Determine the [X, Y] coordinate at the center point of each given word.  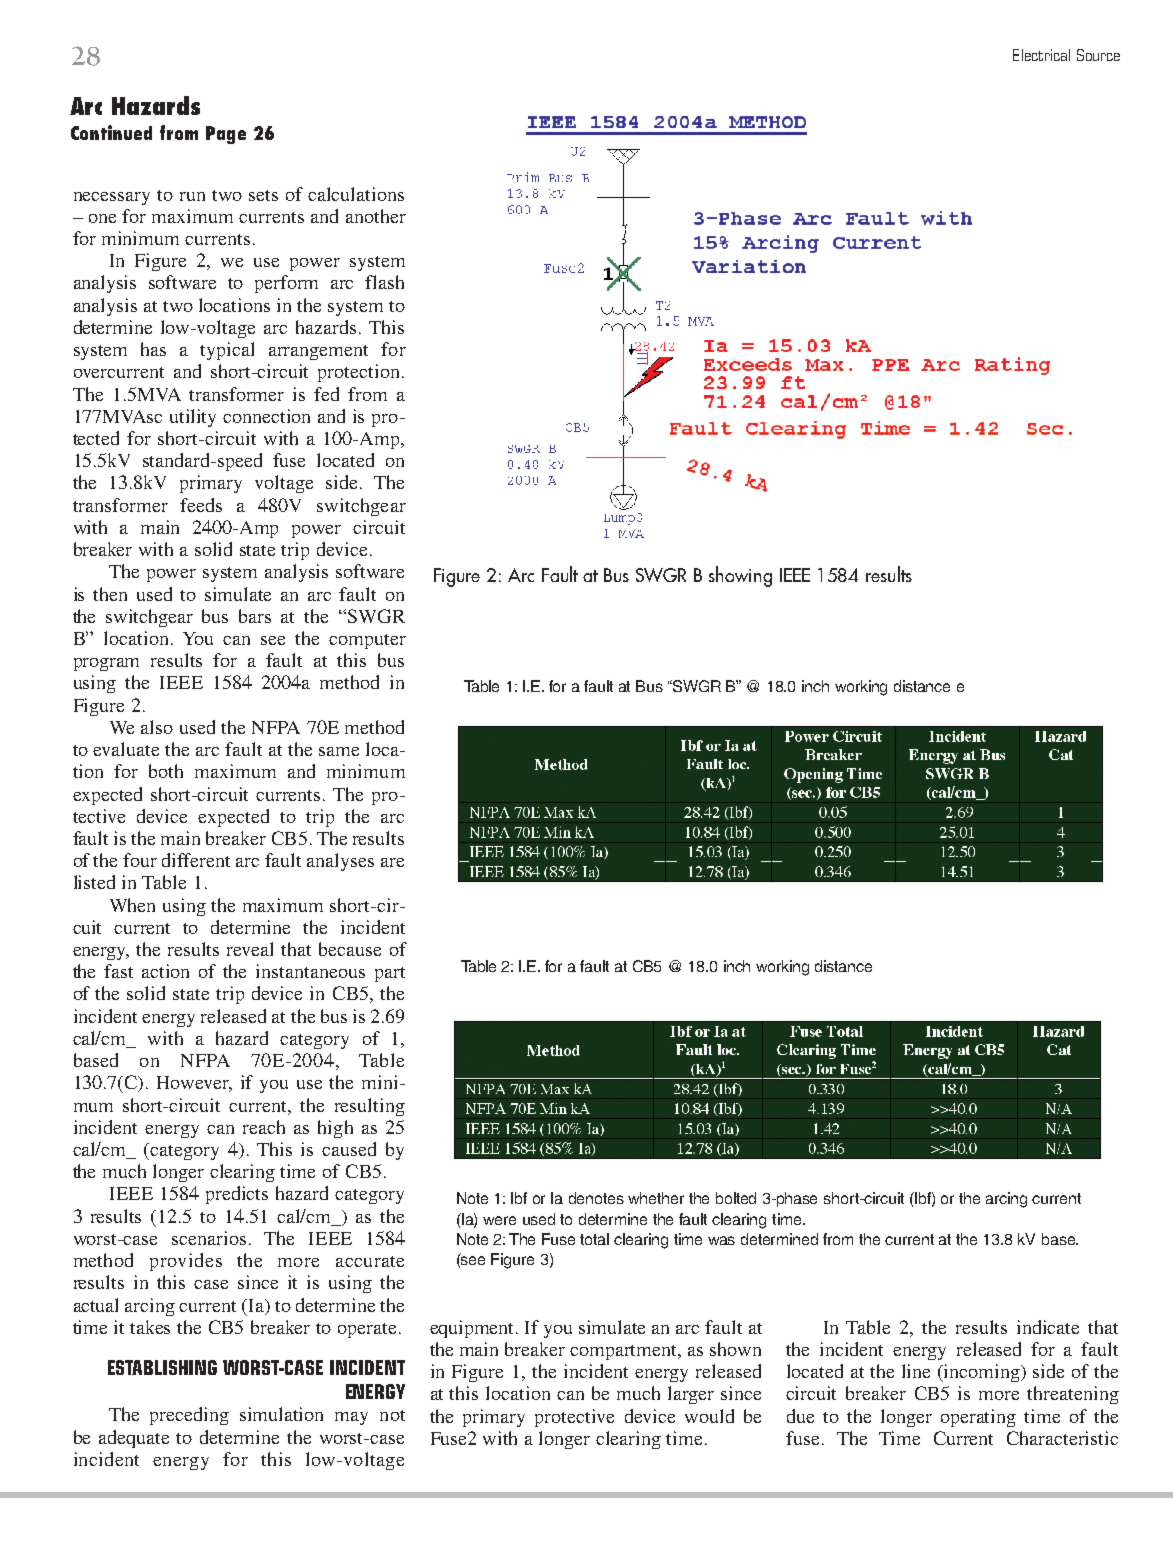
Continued [111, 132]
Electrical [1041, 55]
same [339, 751]
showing [740, 576]
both [166, 771]
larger [691, 1395]
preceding [189, 1416]
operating [978, 1418]
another [376, 216]
